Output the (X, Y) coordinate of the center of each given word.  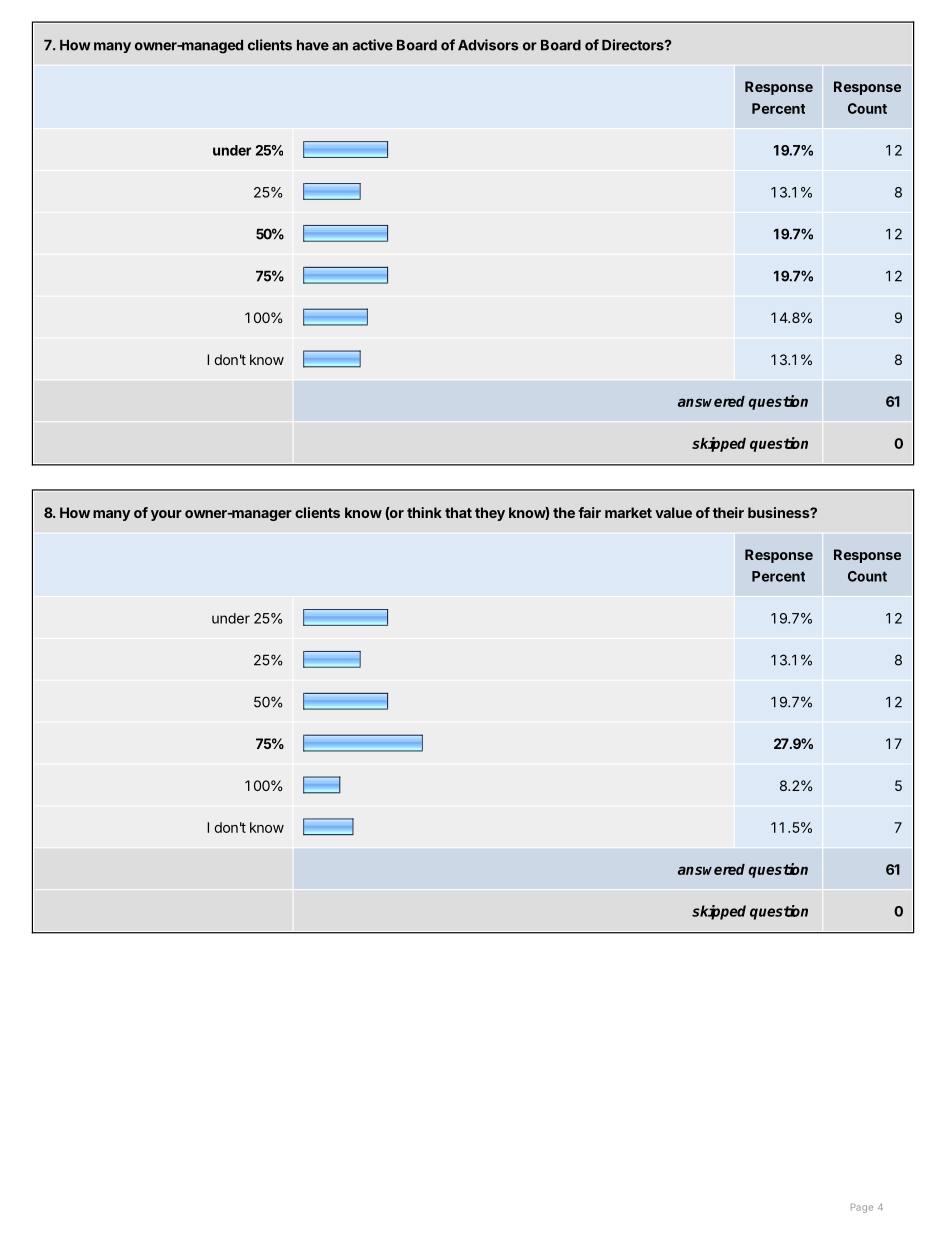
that (458, 512)
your (166, 515)
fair (589, 512)
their (728, 512)
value (673, 512)
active (373, 45)
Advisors (488, 45)
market (628, 512)
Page (862, 1208)
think (424, 512)
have (313, 45)
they (490, 514)
